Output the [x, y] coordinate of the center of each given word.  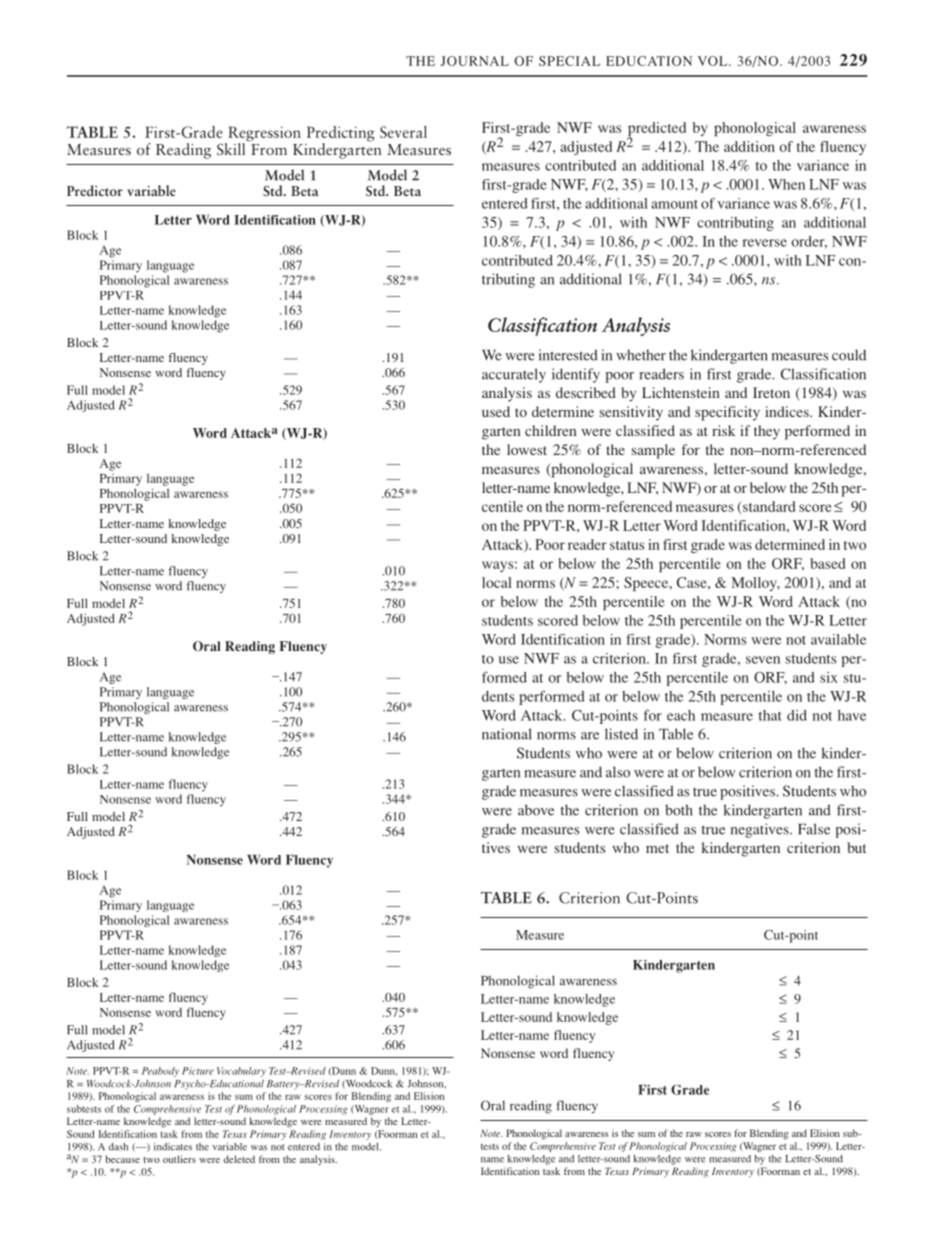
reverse [764, 243]
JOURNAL [475, 61]
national [507, 734]
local [497, 582]
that [770, 715]
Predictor [95, 190]
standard [768, 508]
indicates [173, 1147]
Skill [231, 149]
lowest [527, 449]
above [536, 810]
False [814, 829]
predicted [656, 130]
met [657, 848]
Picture [198, 1071]
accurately [514, 375]
